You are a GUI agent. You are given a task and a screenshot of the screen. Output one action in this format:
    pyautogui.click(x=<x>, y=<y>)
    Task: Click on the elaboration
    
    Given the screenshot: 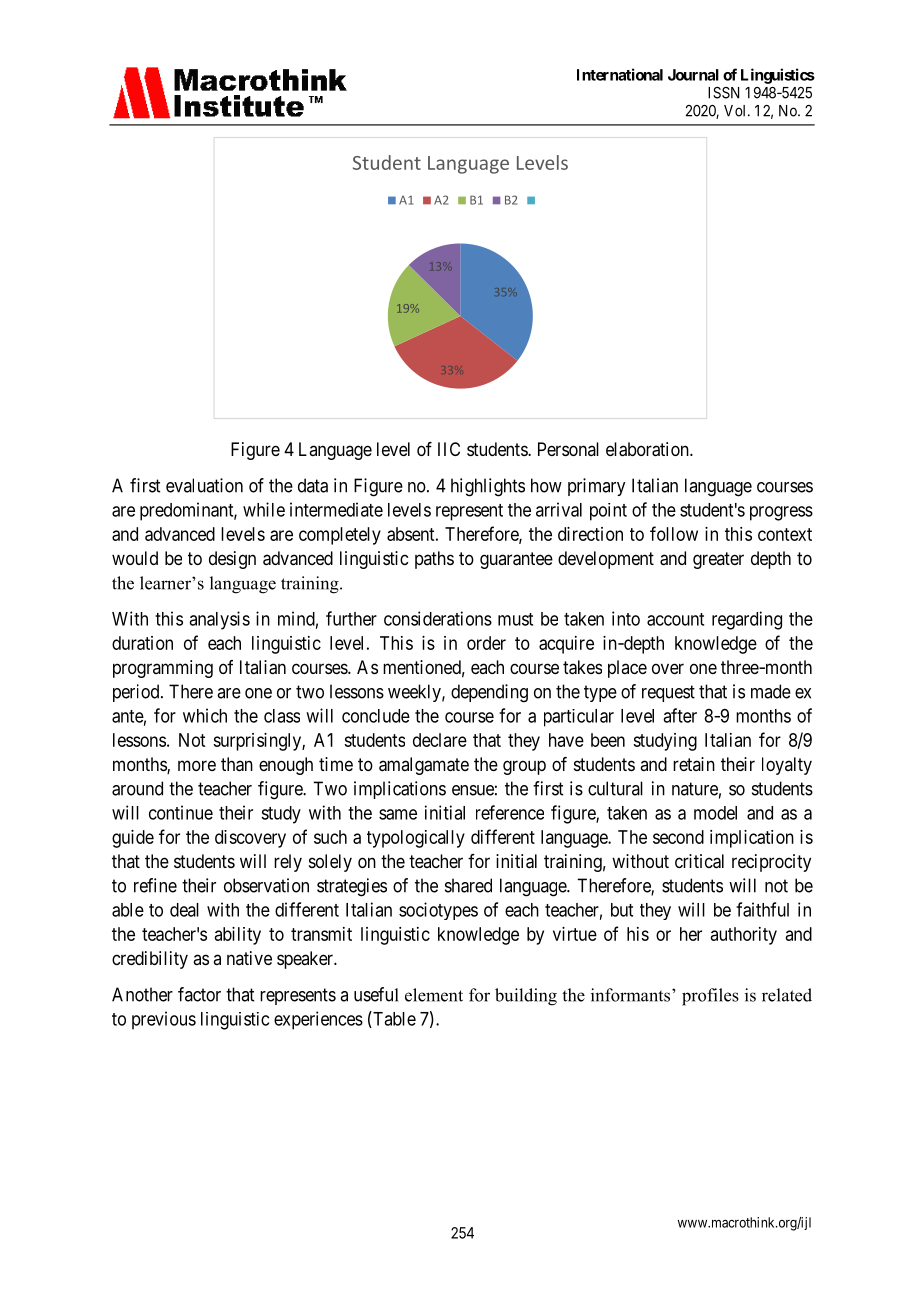 What is the action you would take?
    pyautogui.click(x=648, y=449)
